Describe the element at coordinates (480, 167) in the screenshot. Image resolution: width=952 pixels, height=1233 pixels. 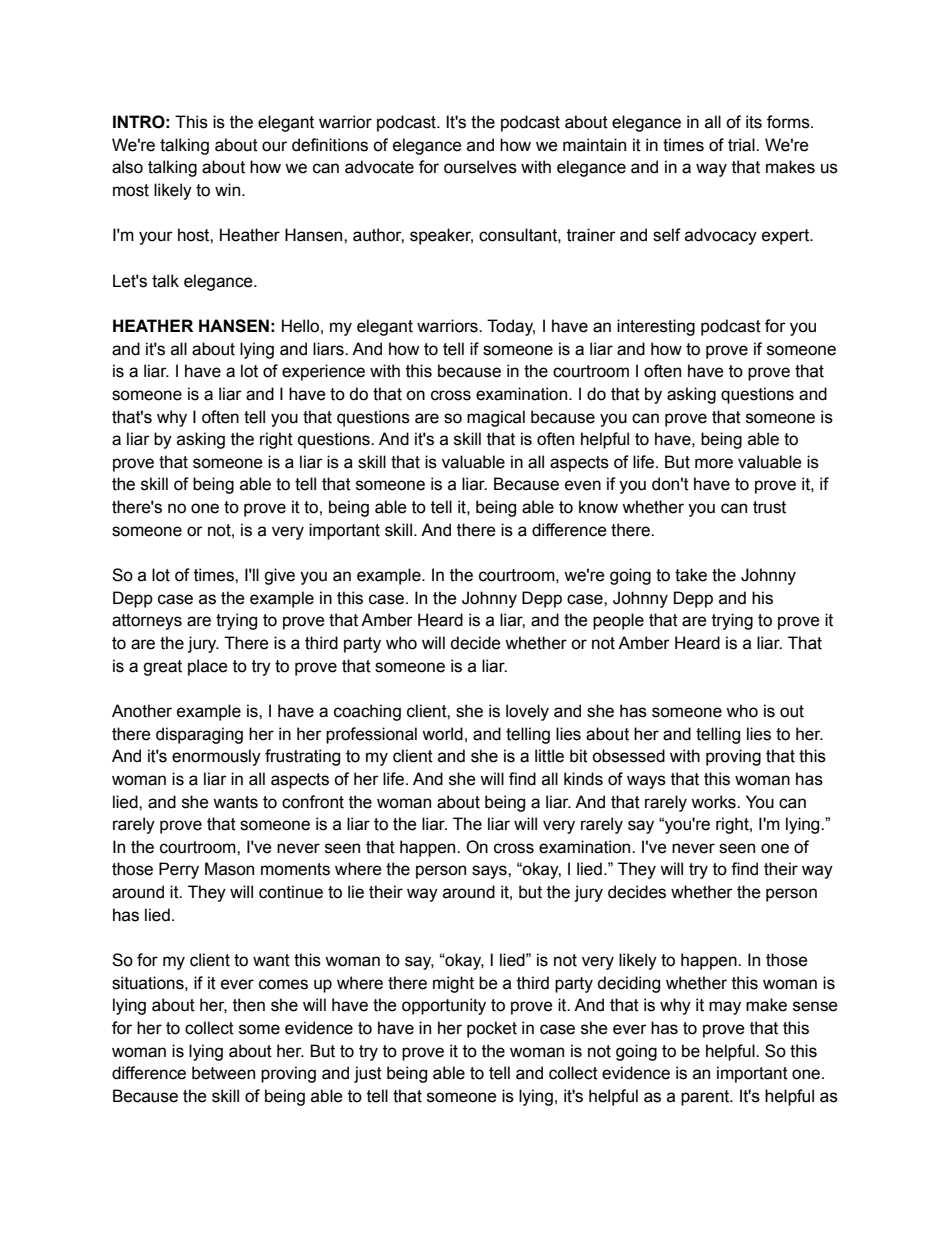
I see `ourselves` at that location.
